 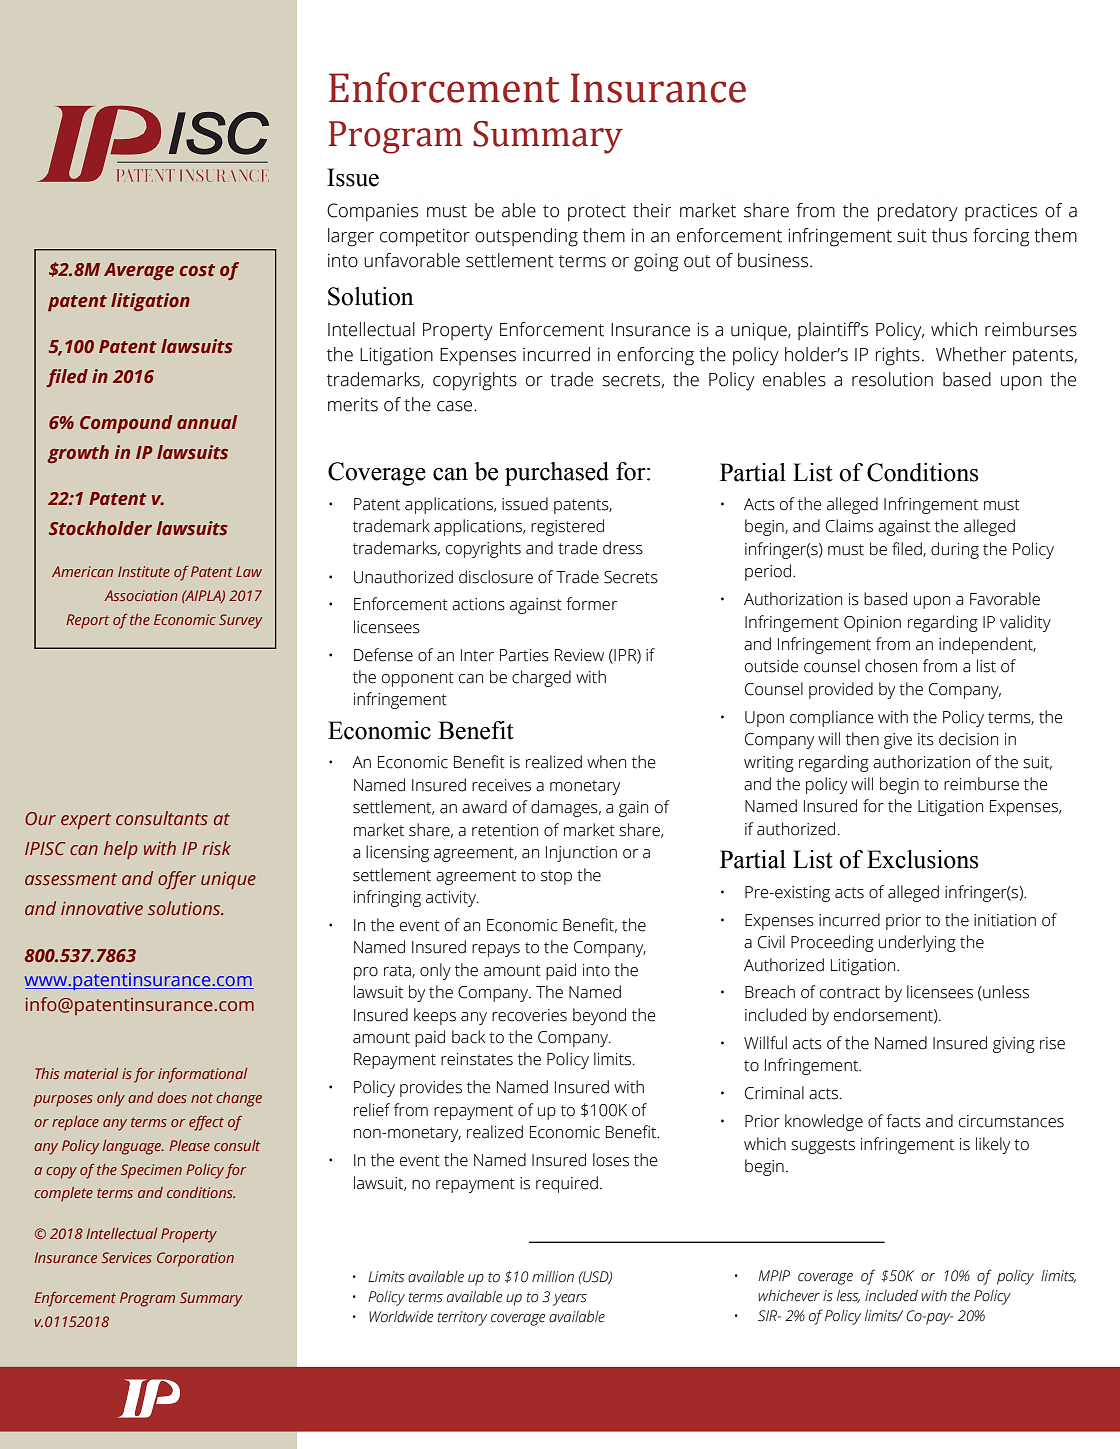 I want to click on expert, so click(x=86, y=821).
